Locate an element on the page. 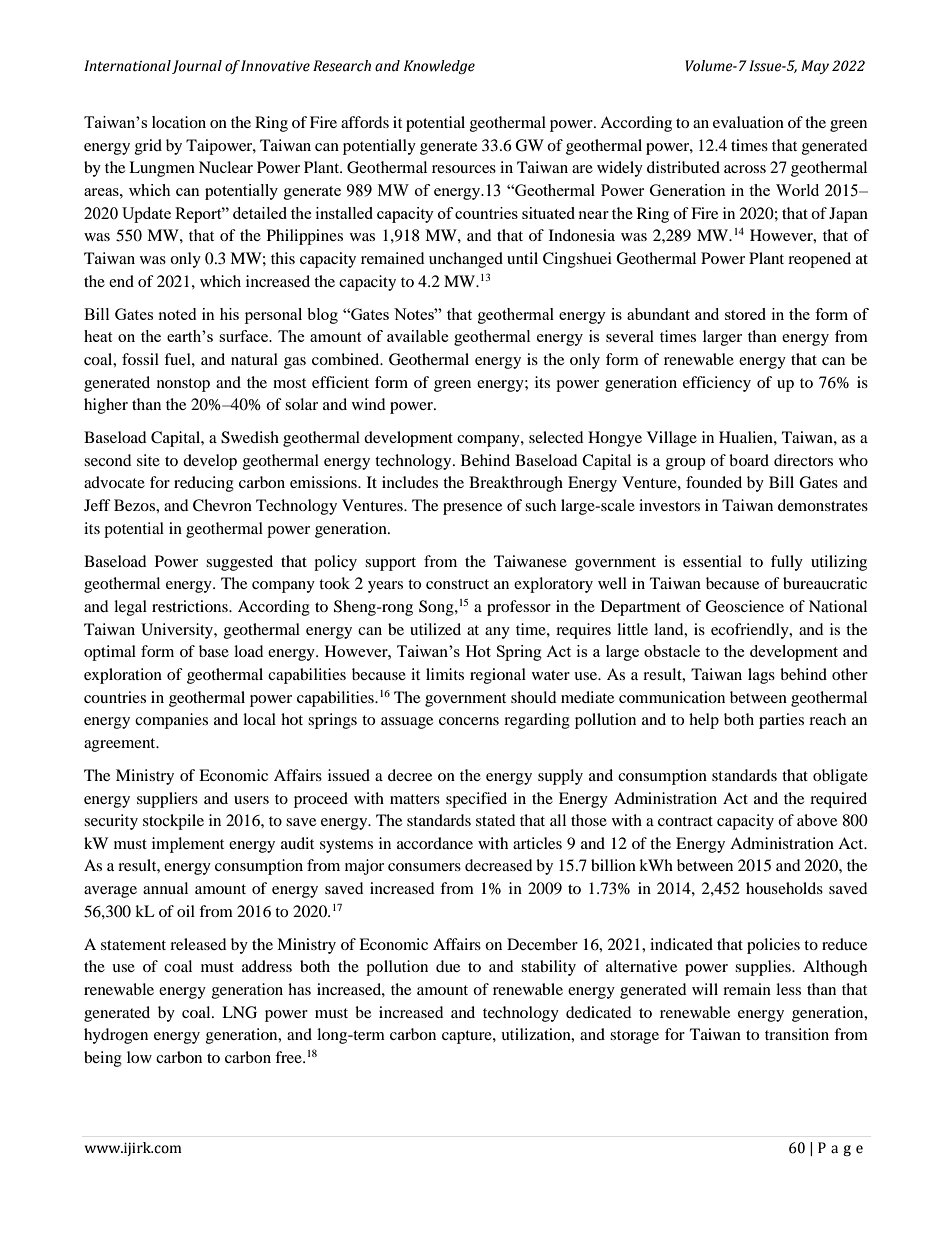  location is located at coordinates (179, 122).
